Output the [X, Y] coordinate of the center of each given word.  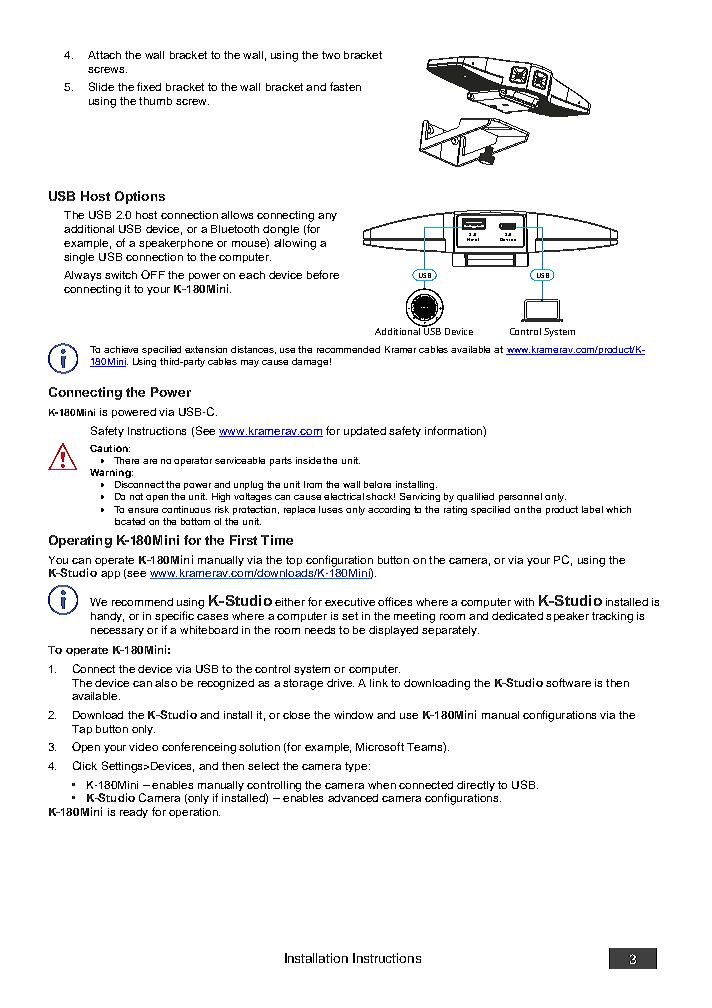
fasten [345, 86]
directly [476, 786]
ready [134, 813]
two [331, 55]
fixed [149, 86]
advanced [353, 798]
